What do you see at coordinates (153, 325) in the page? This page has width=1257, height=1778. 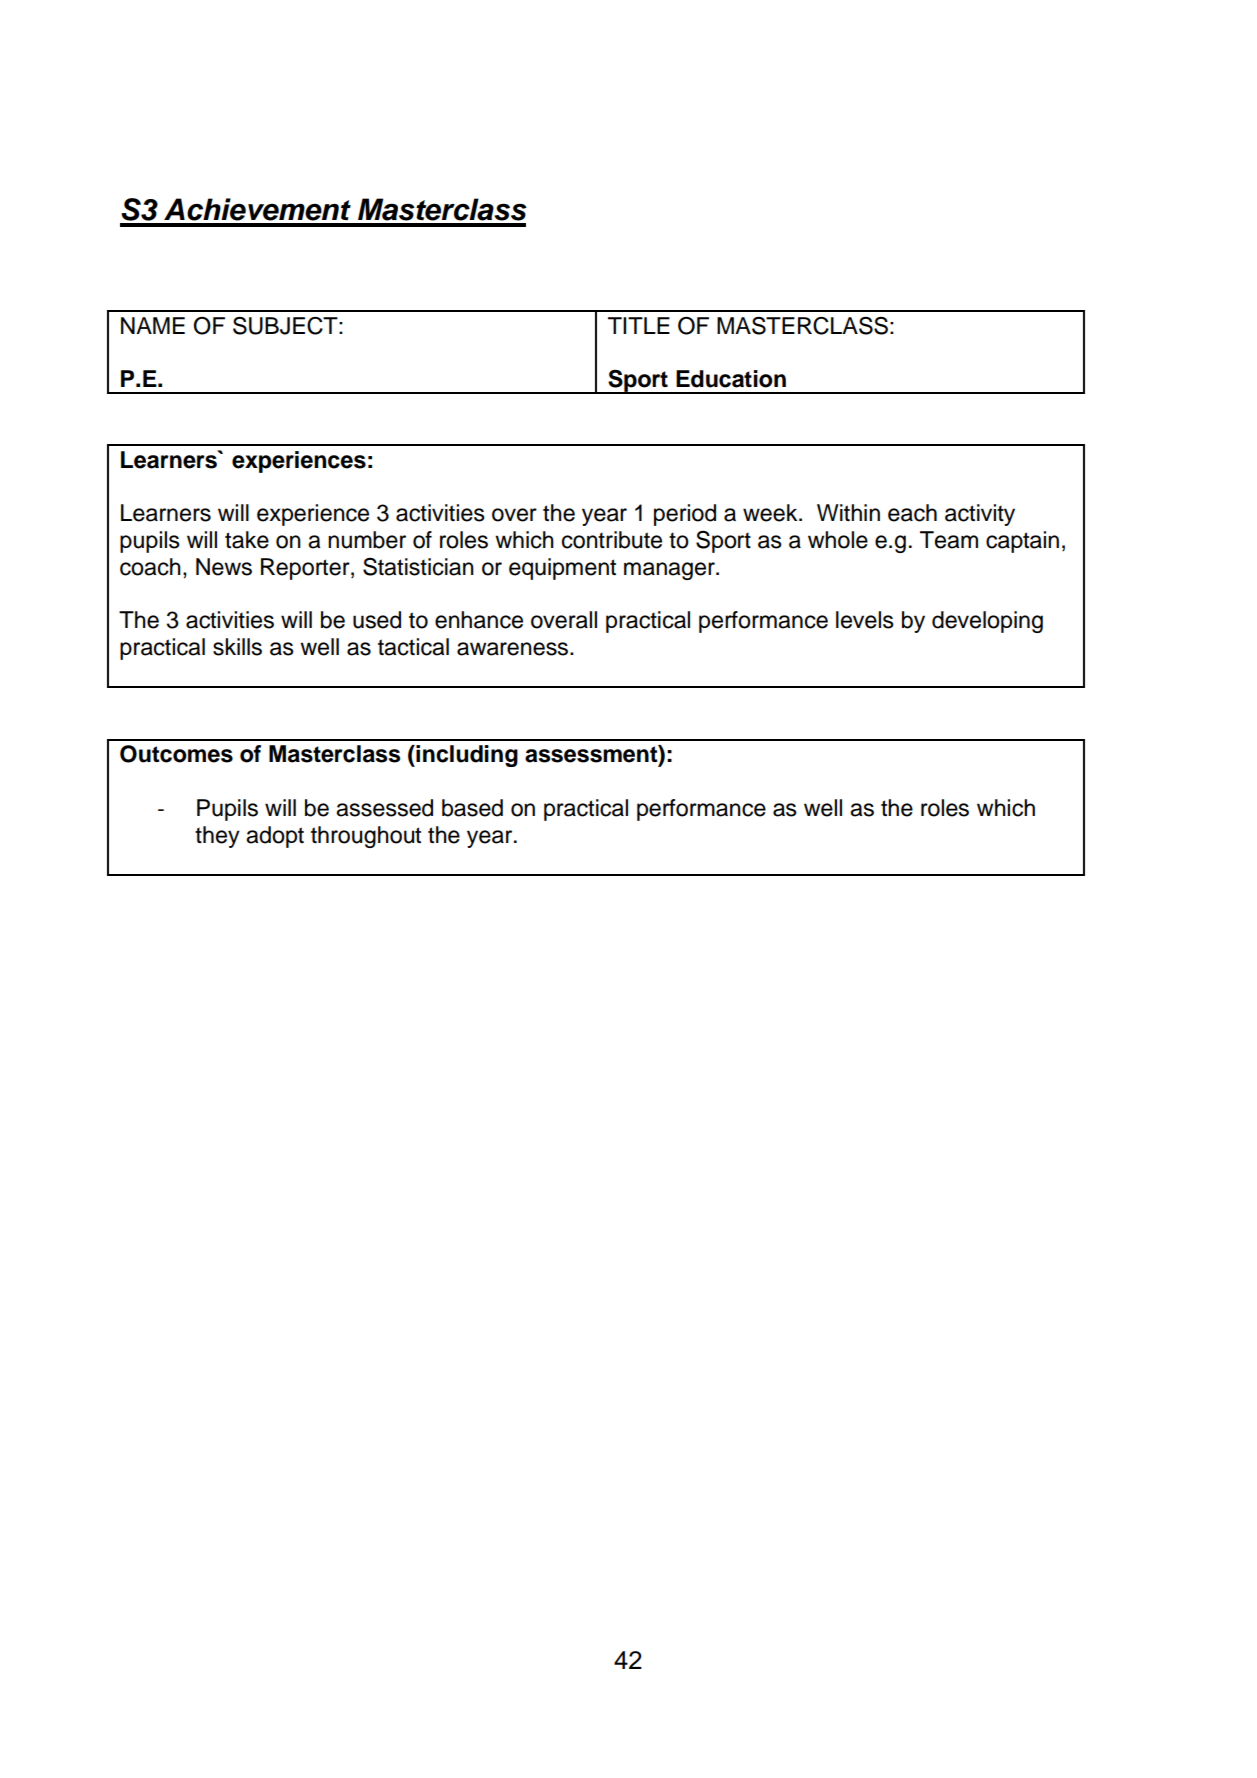 I see `NAME` at bounding box center [153, 325].
